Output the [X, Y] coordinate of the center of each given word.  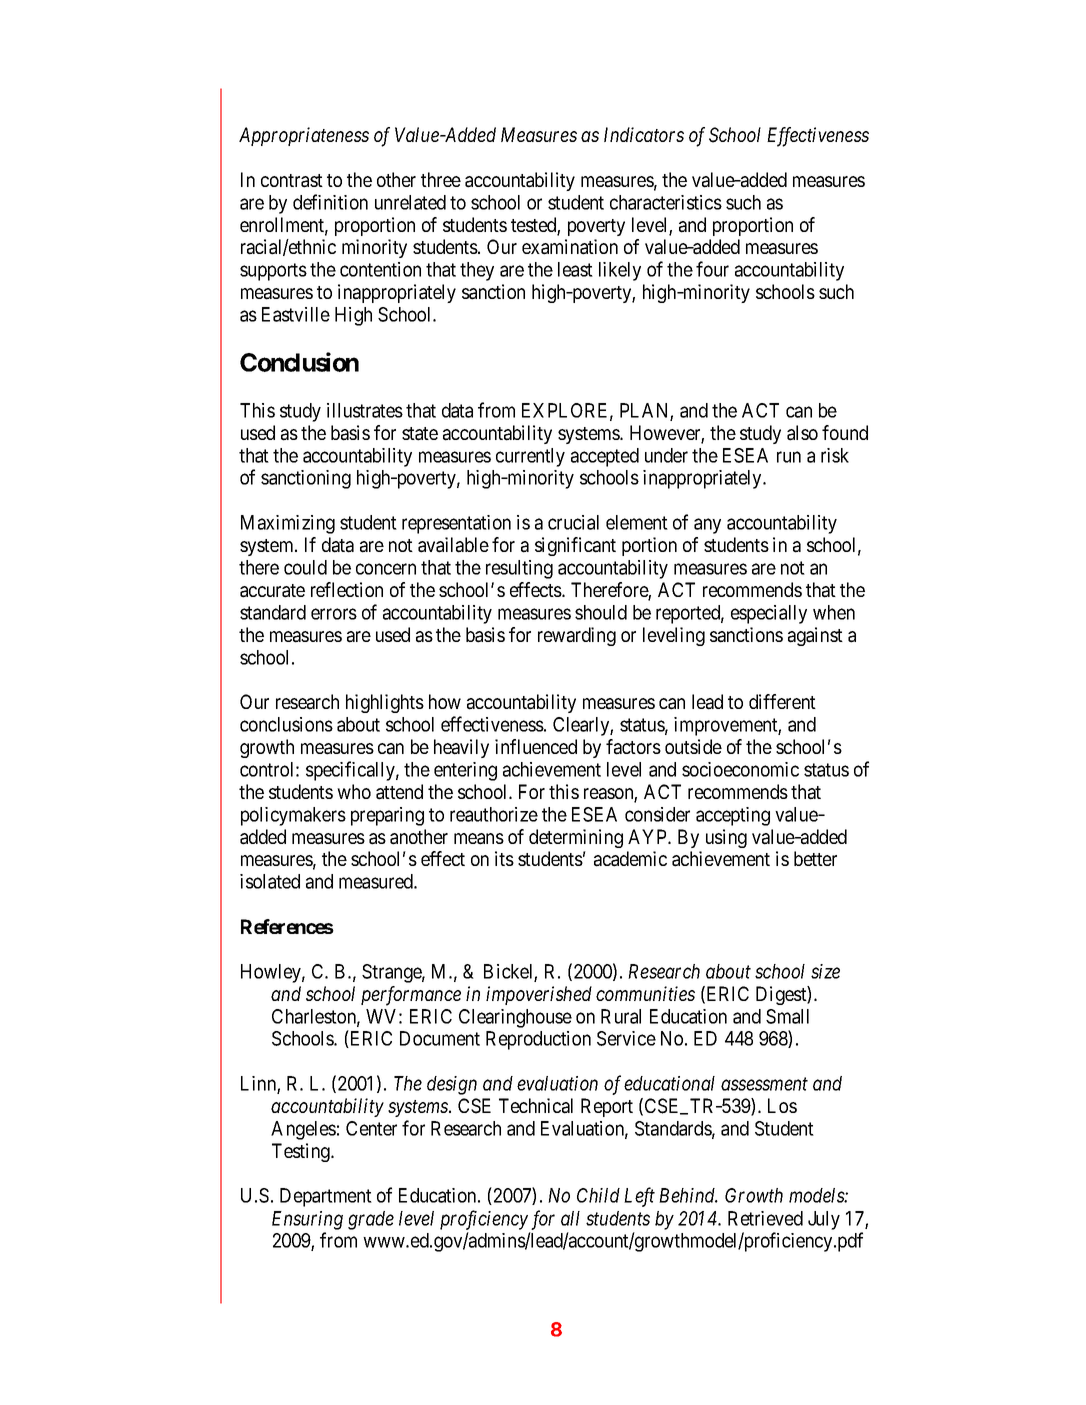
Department [326, 1197]
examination [570, 247]
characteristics [666, 202]
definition [330, 202]
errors [334, 614]
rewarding [577, 636]
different [782, 701]
